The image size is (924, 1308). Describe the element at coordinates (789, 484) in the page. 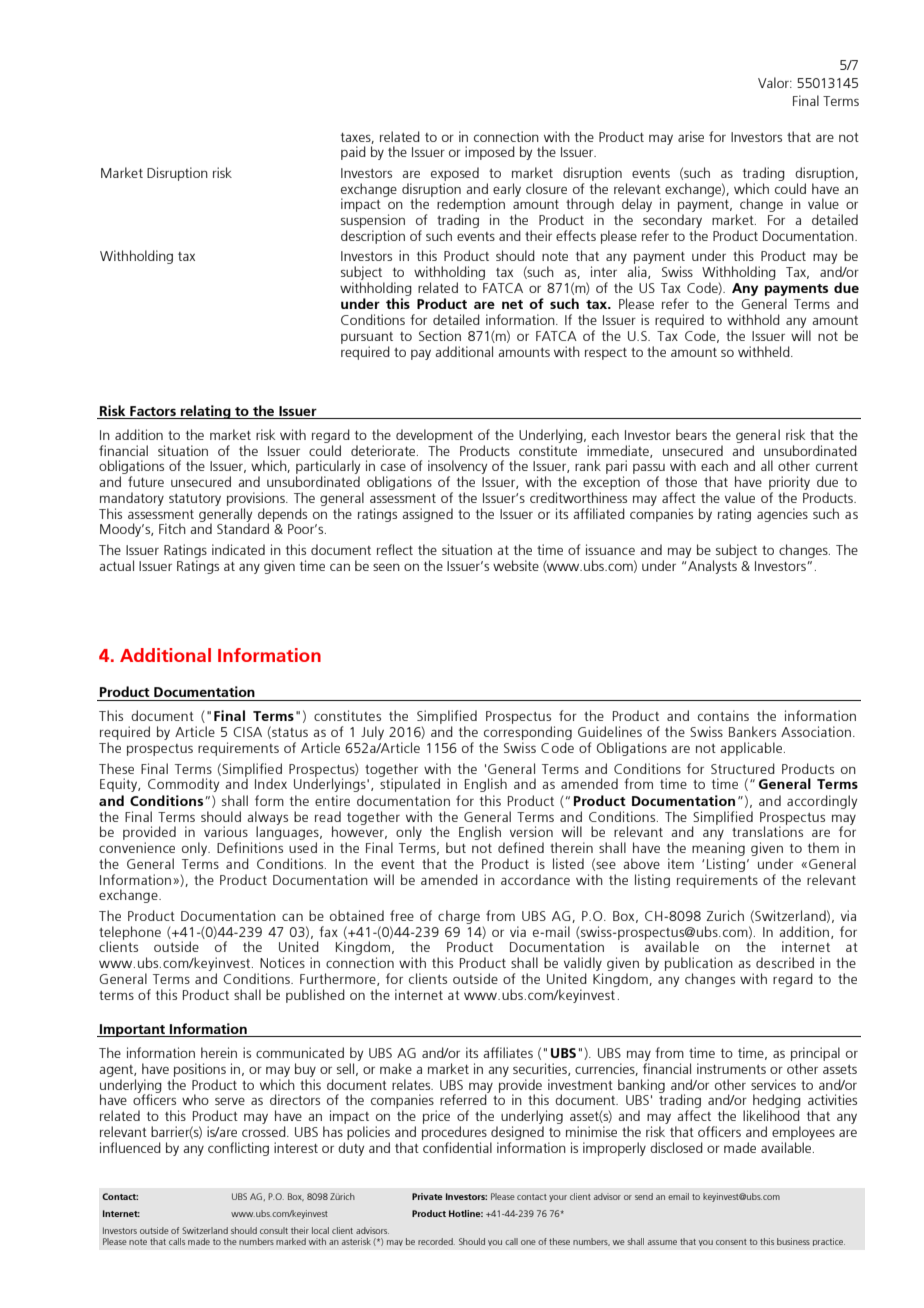

I see `priority` at that location.
